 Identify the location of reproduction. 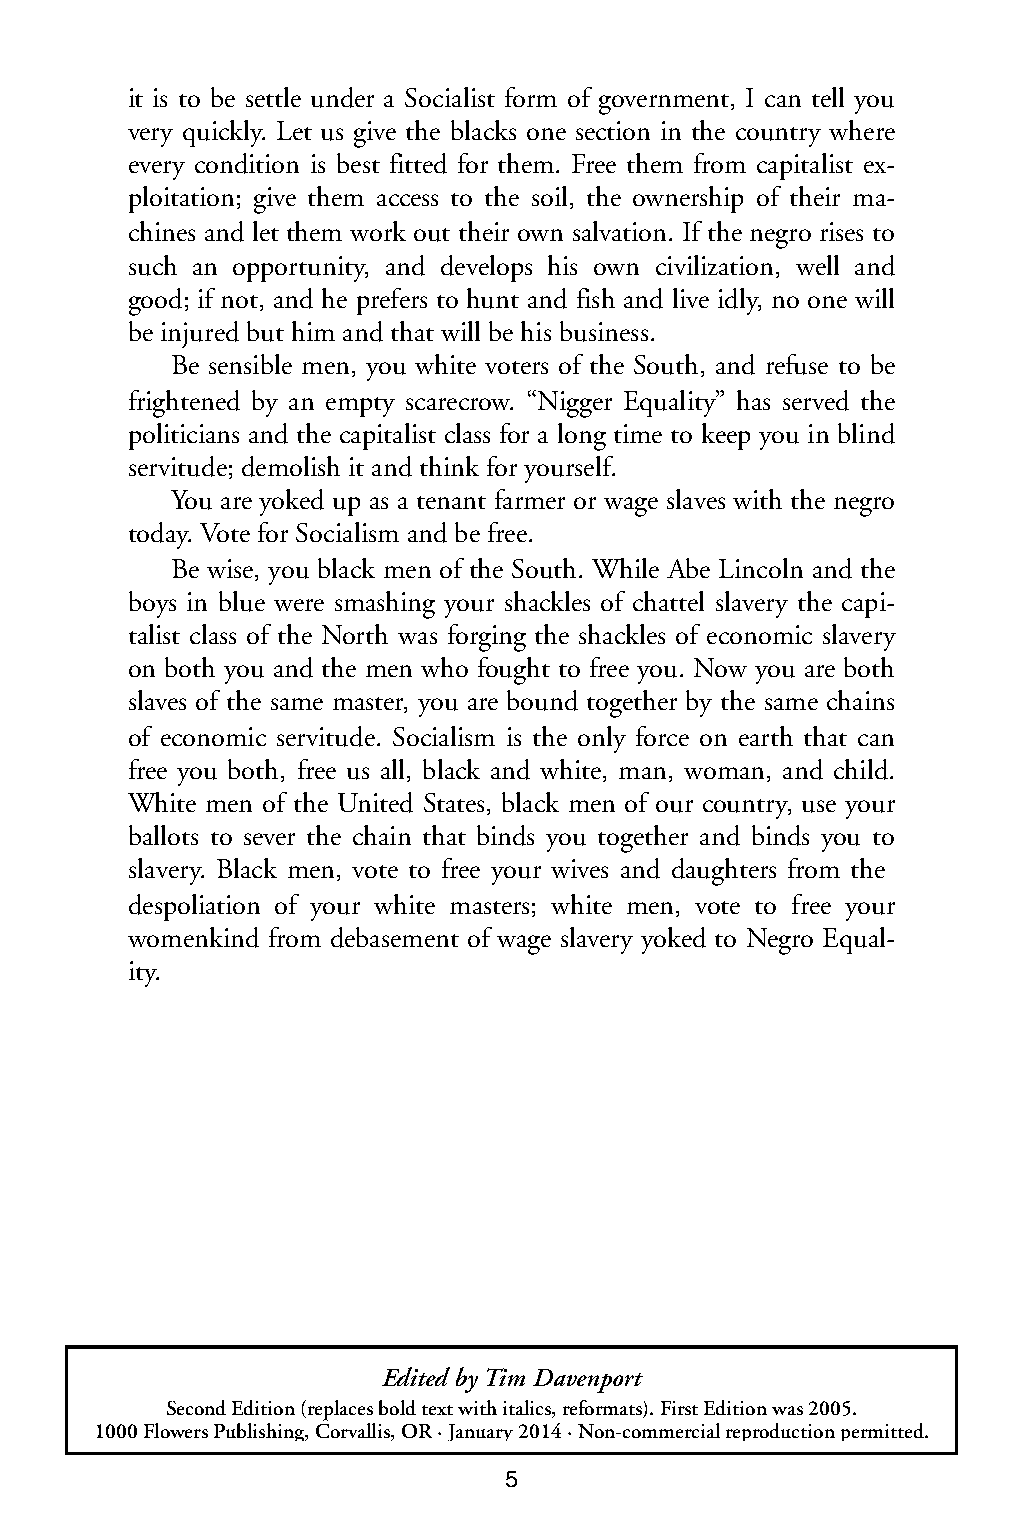
(780, 1432).
